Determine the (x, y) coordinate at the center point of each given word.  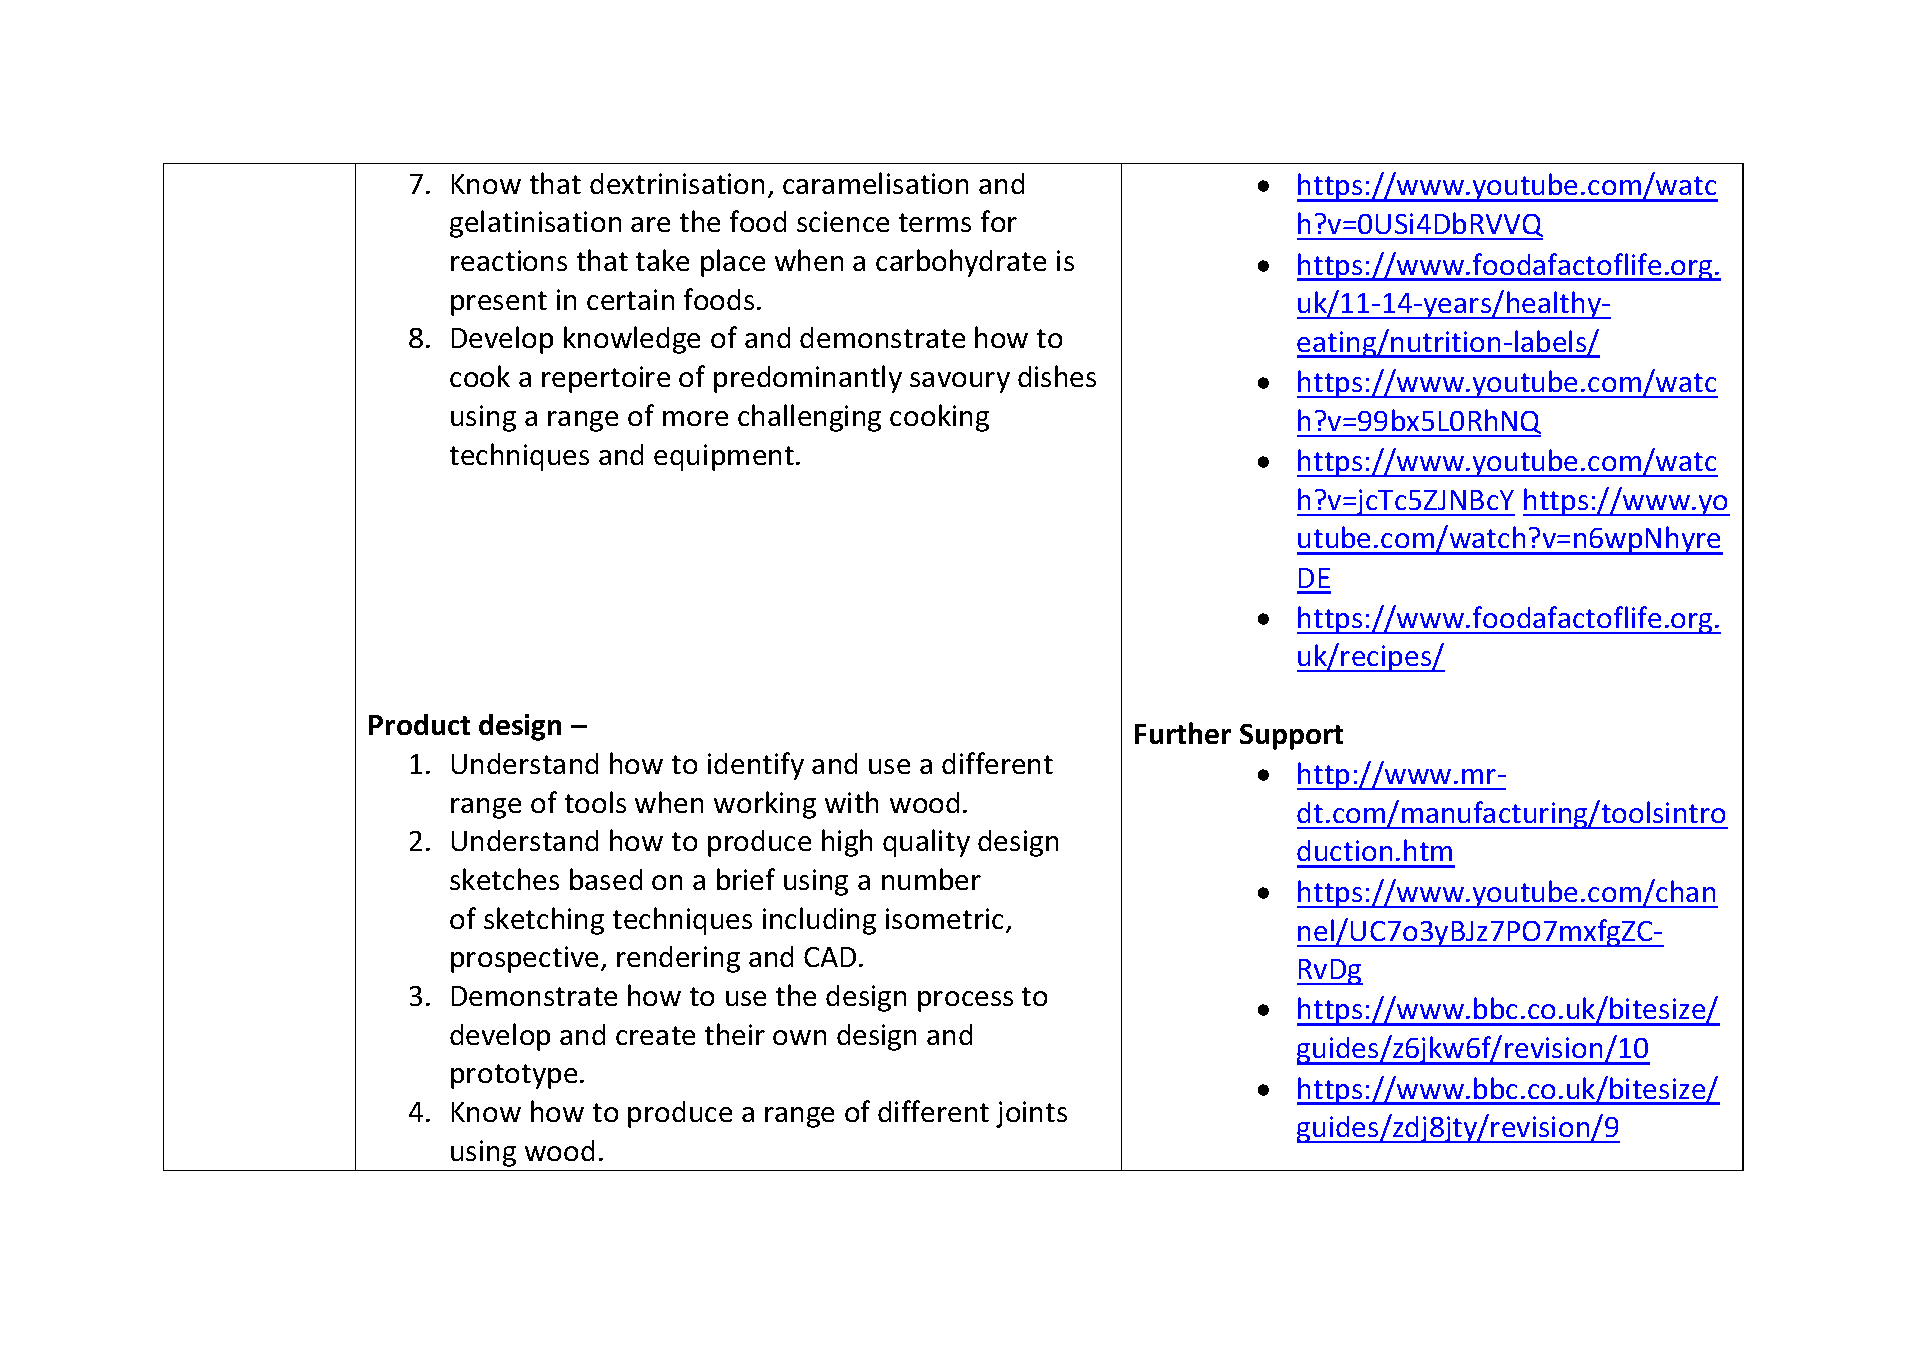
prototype (514, 1076)
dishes (1057, 376)
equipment (724, 457)
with (851, 802)
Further (1183, 733)
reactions (509, 260)
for (999, 221)
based (606, 879)
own (799, 1037)
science (843, 221)
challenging (809, 418)
